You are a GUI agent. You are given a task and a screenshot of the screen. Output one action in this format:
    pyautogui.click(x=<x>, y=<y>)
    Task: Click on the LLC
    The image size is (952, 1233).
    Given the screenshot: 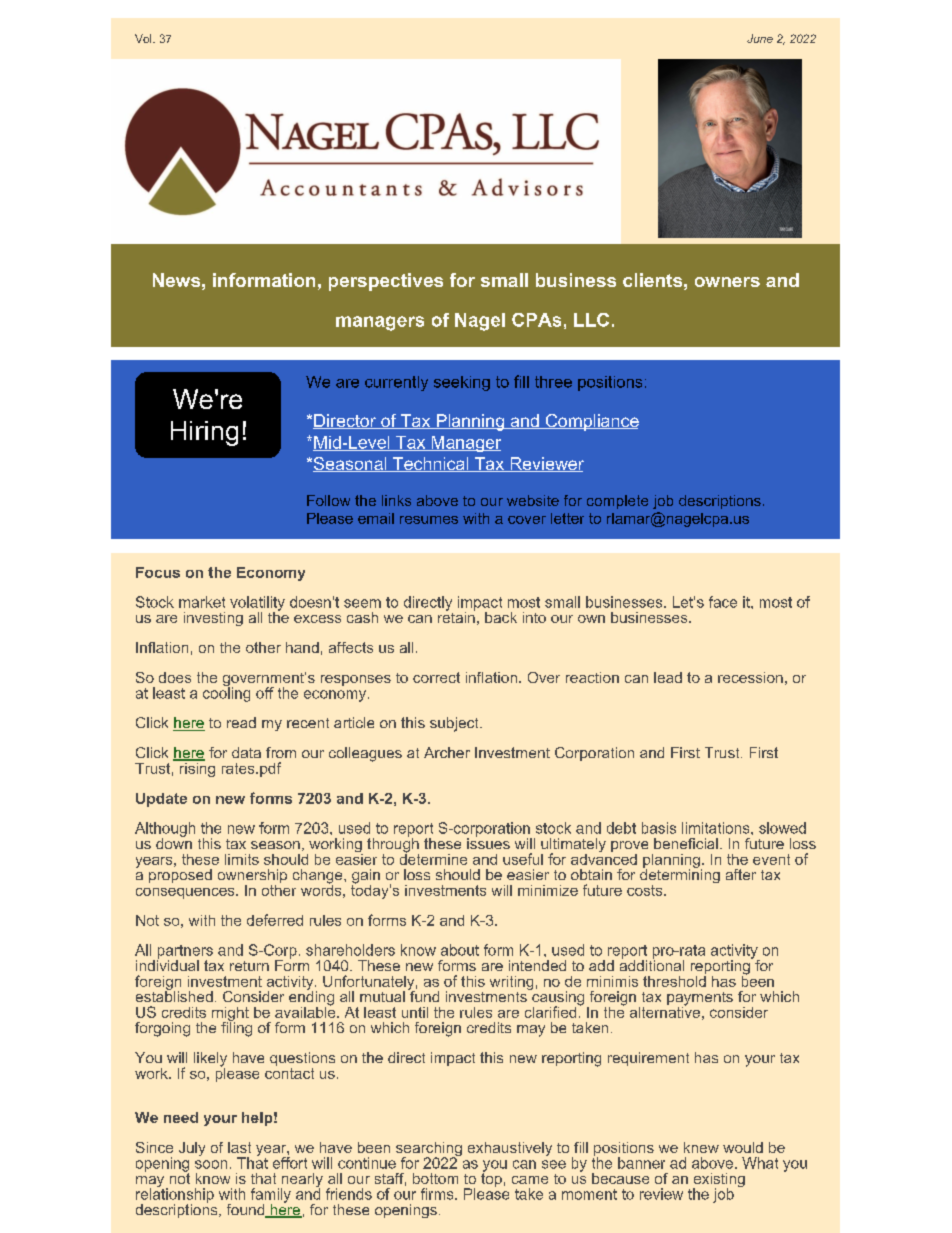 What is the action you would take?
    pyautogui.click(x=591, y=320)
